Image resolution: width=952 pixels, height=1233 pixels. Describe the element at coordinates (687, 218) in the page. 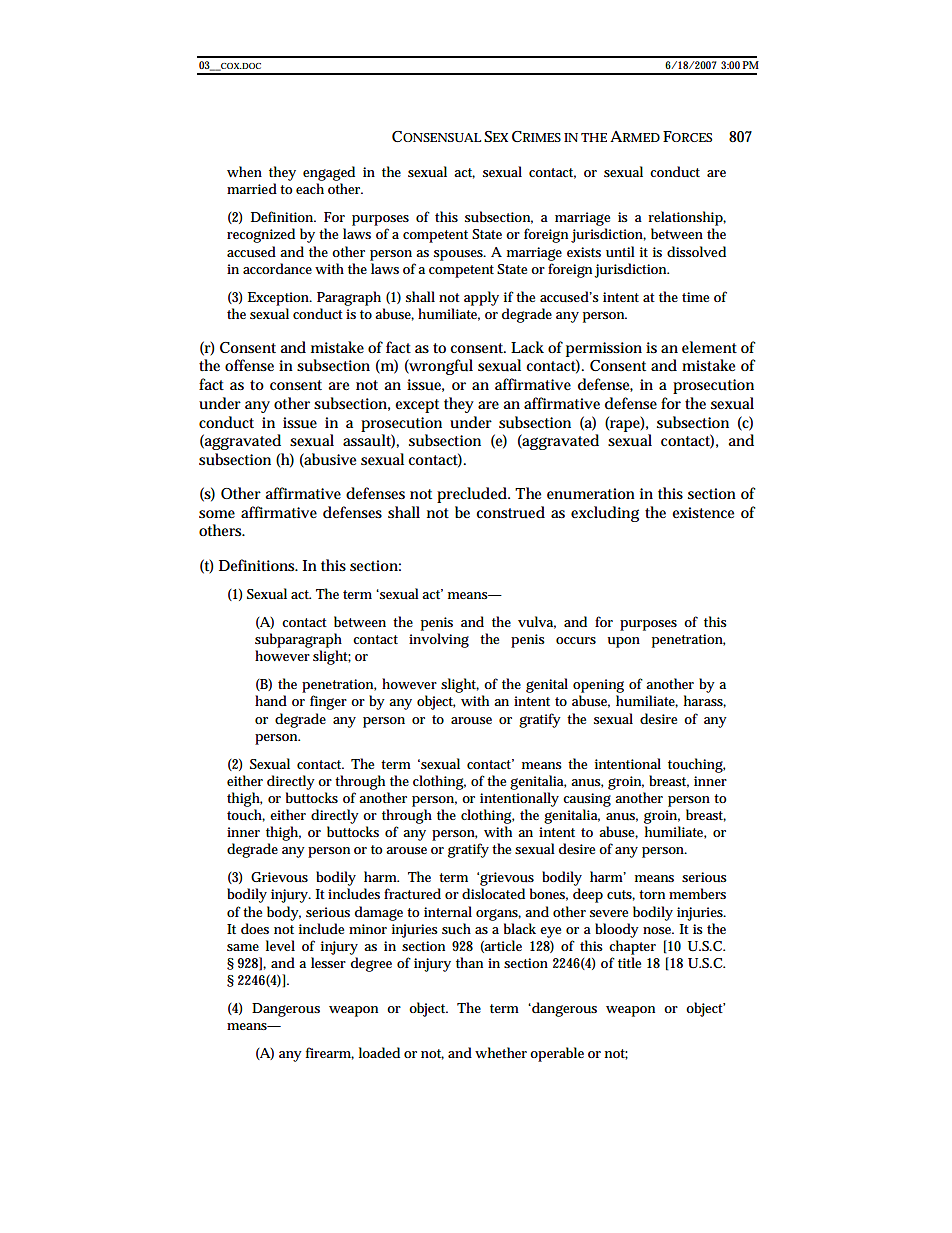

I see `relationship` at that location.
